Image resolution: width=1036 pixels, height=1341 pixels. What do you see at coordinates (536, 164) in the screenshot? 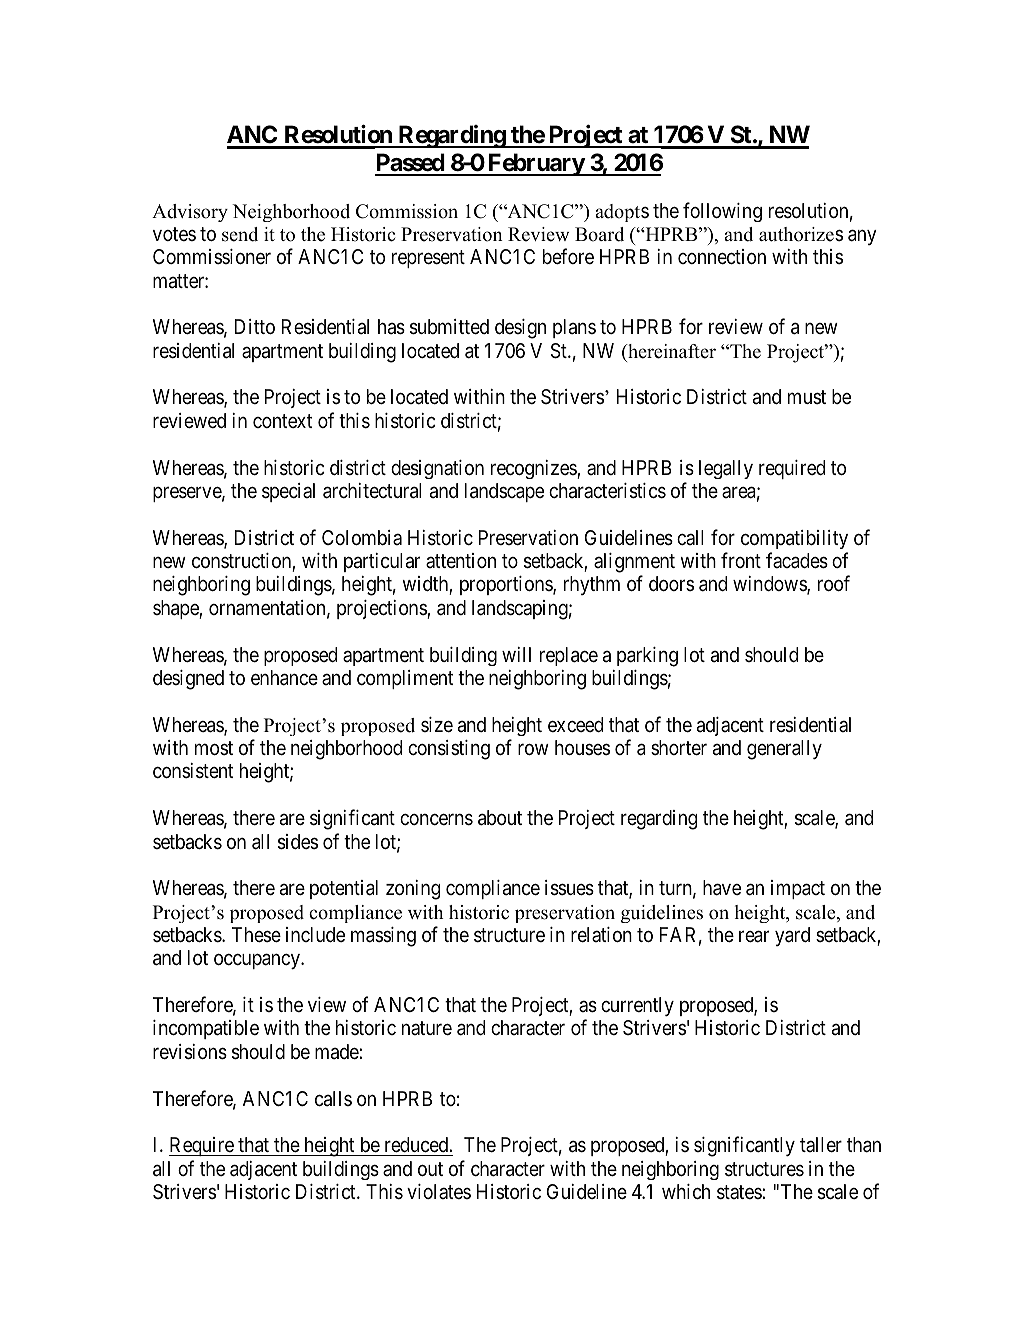
I see `February` at bounding box center [536, 164].
